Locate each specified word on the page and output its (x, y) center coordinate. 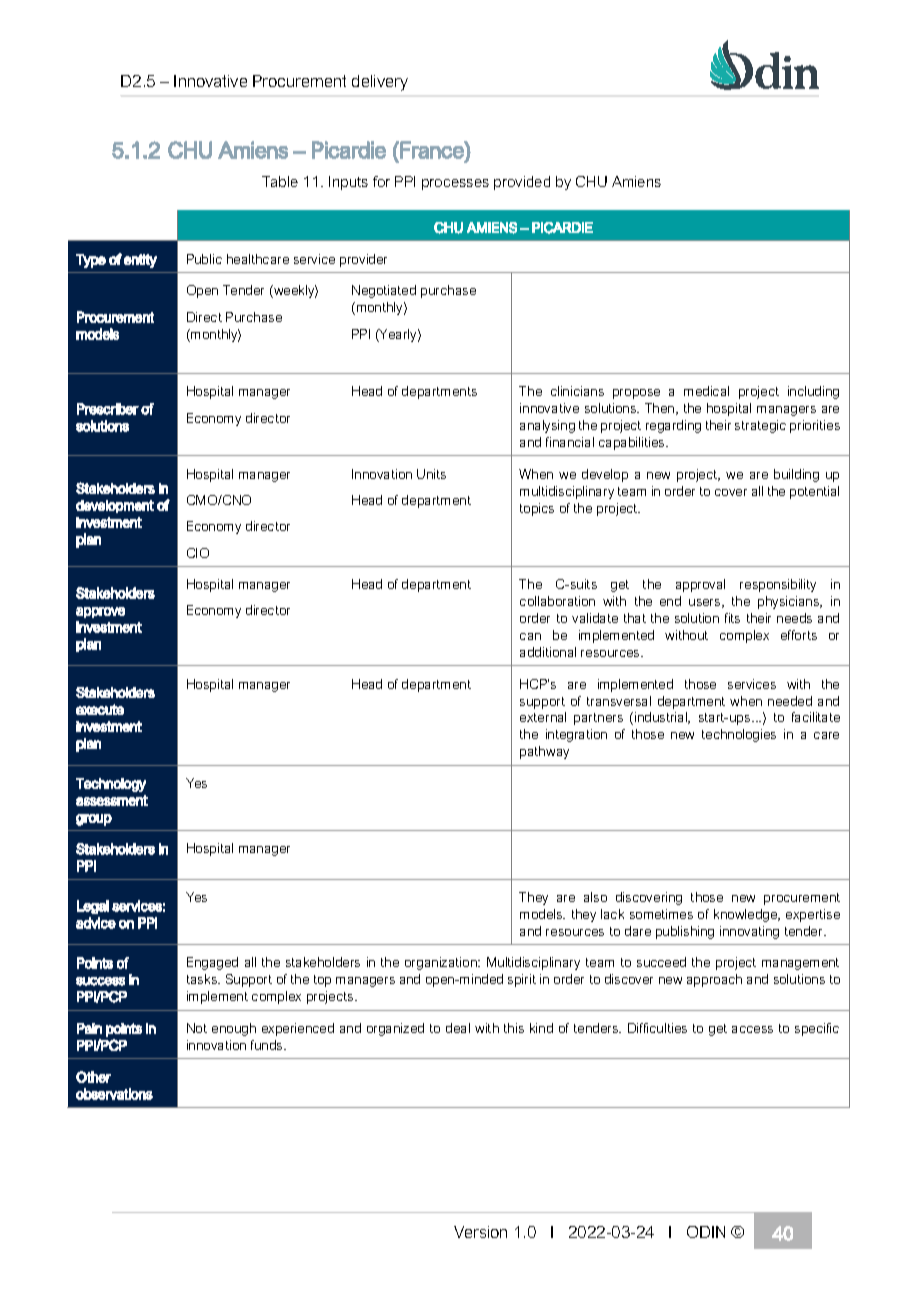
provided (522, 183)
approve (100, 612)
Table (280, 181)
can (530, 636)
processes (455, 184)
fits (732, 618)
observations (114, 1094)
